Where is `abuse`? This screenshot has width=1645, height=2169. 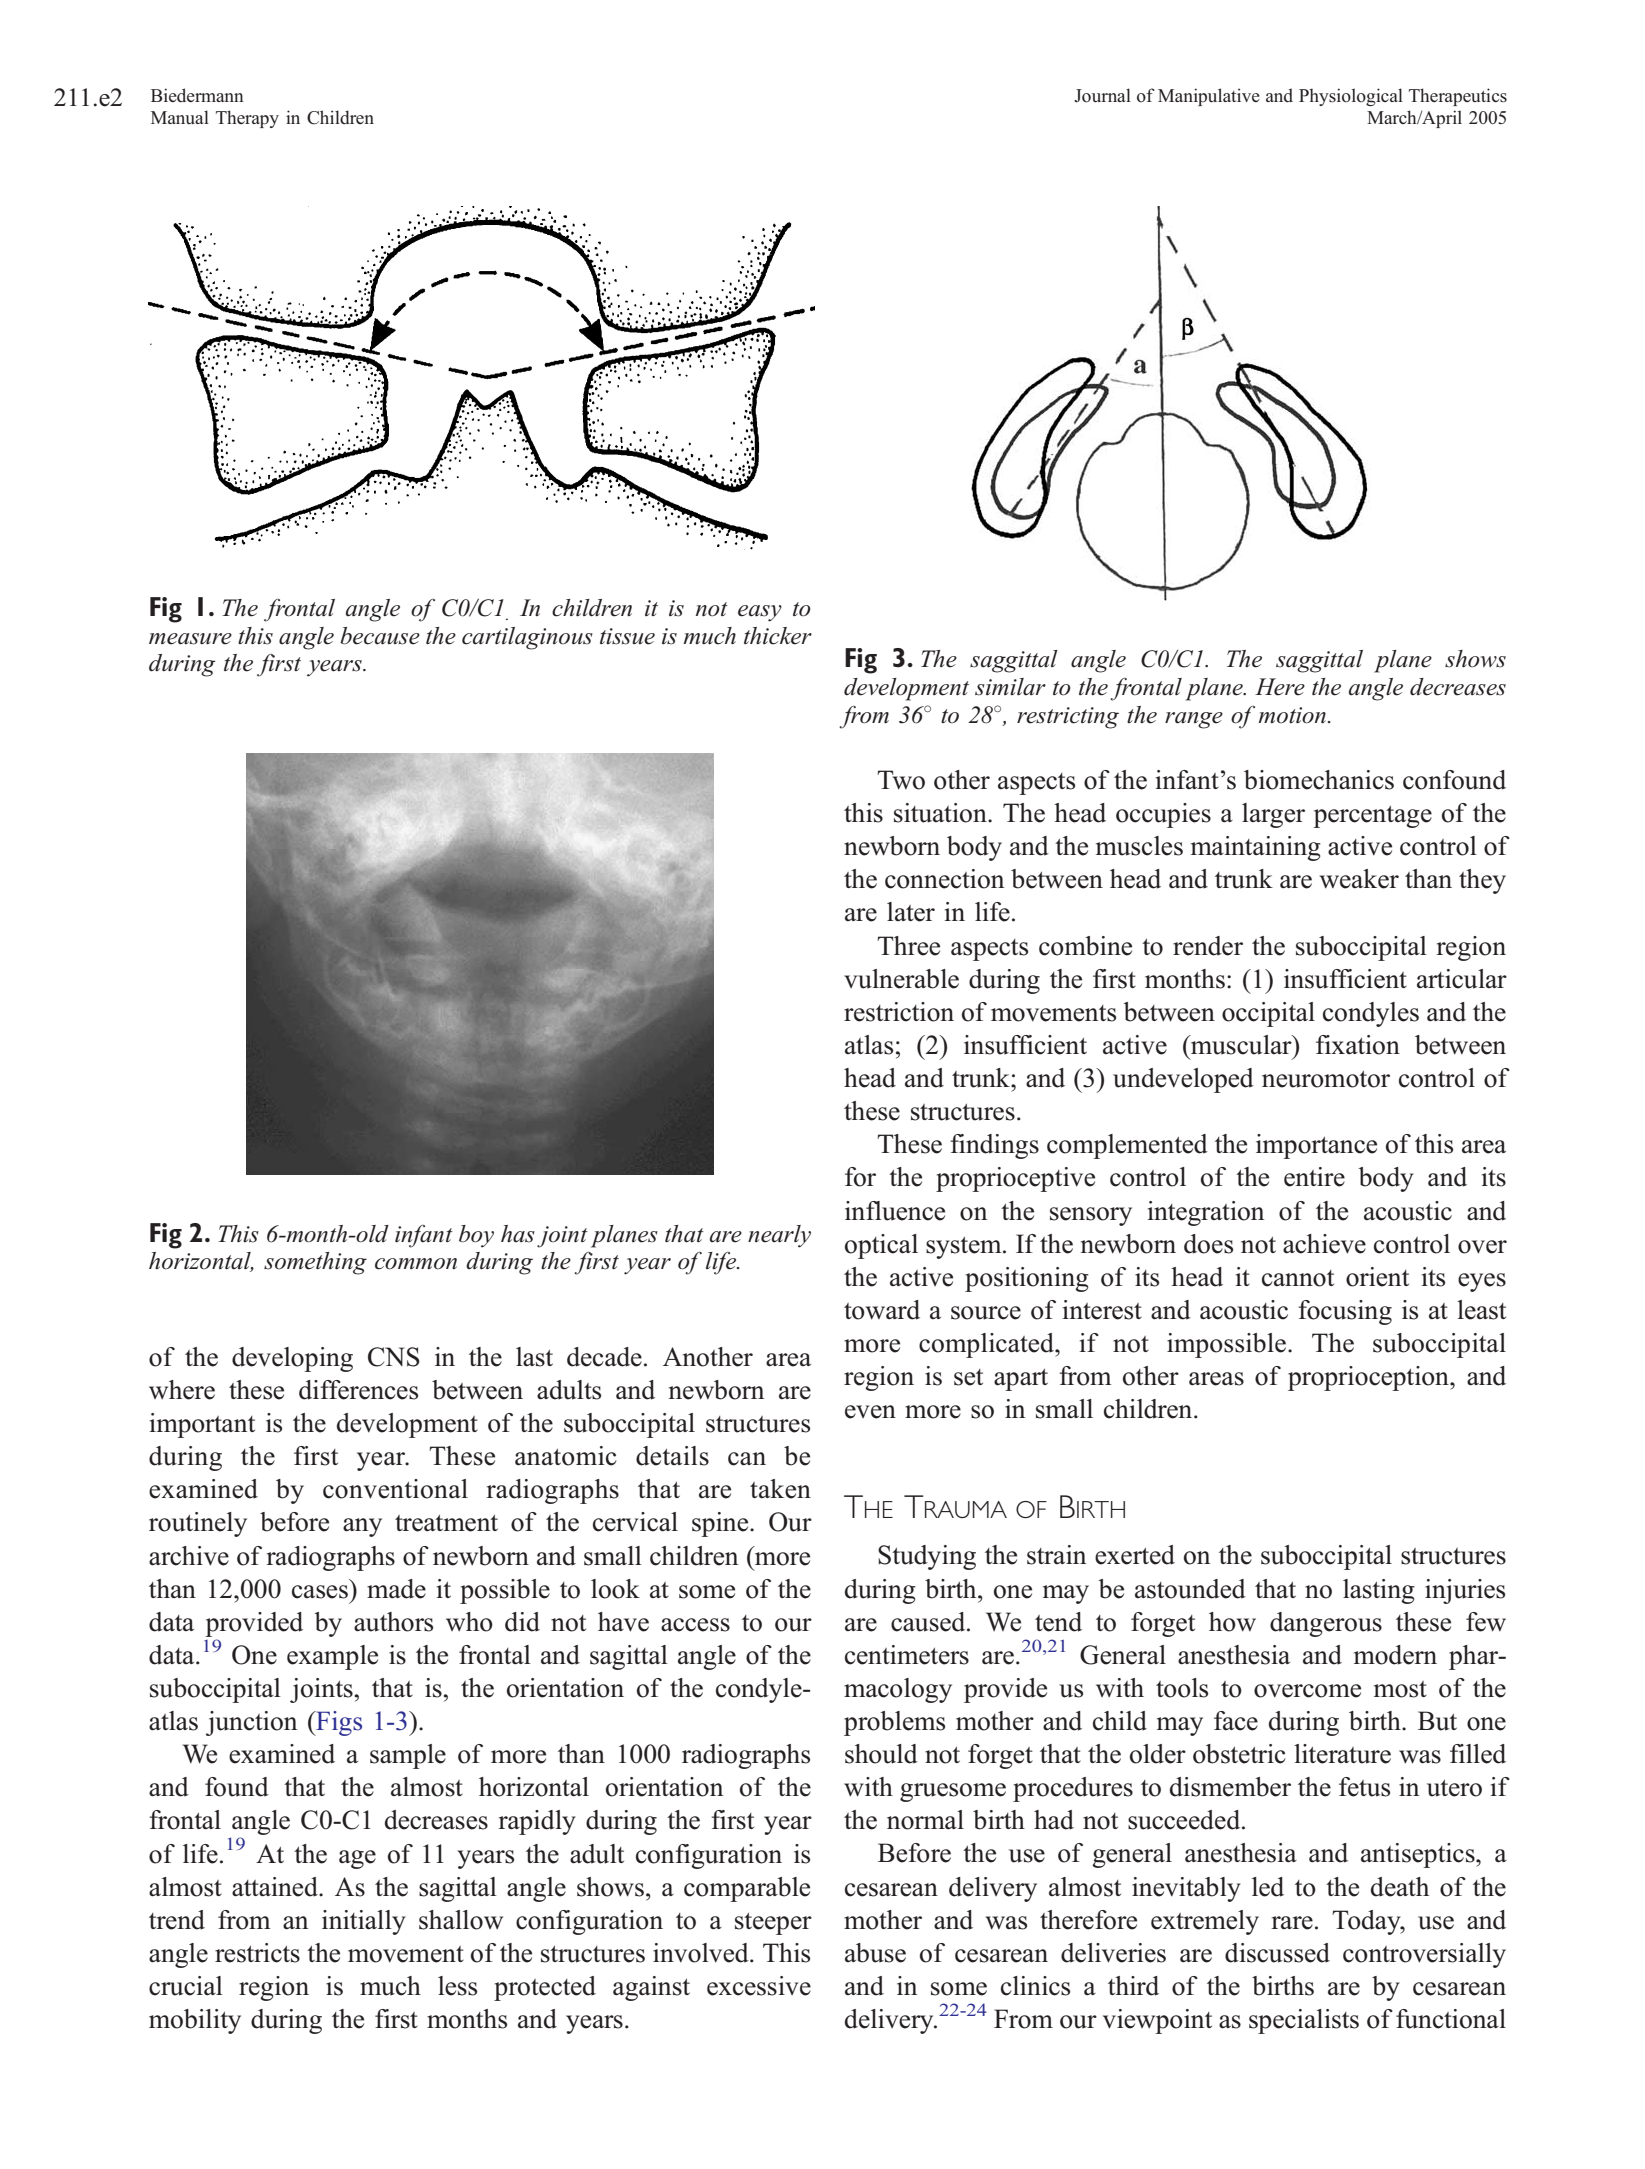
abuse is located at coordinates (875, 1953).
